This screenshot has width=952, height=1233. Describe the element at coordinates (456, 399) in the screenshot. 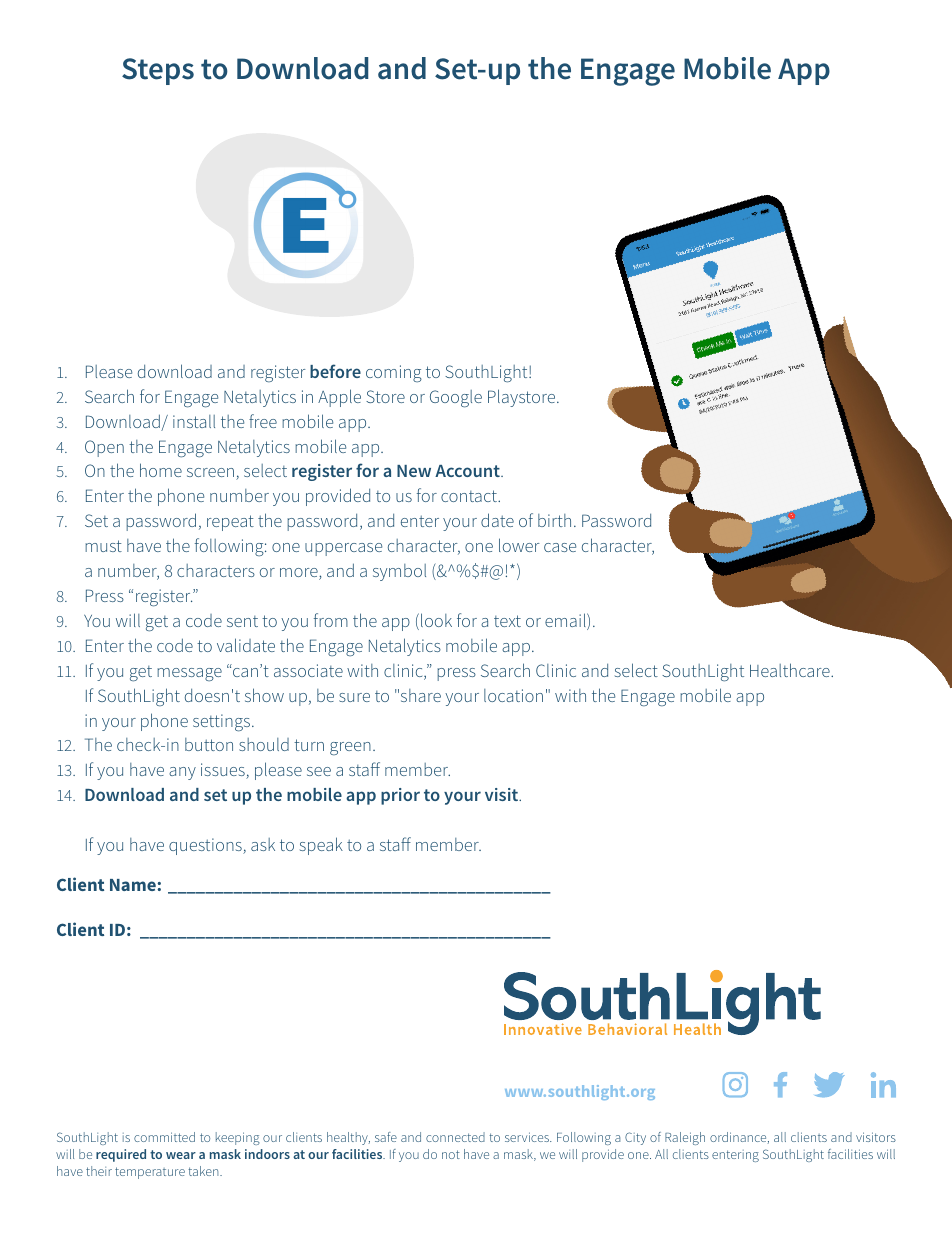

I see `Google` at that location.
